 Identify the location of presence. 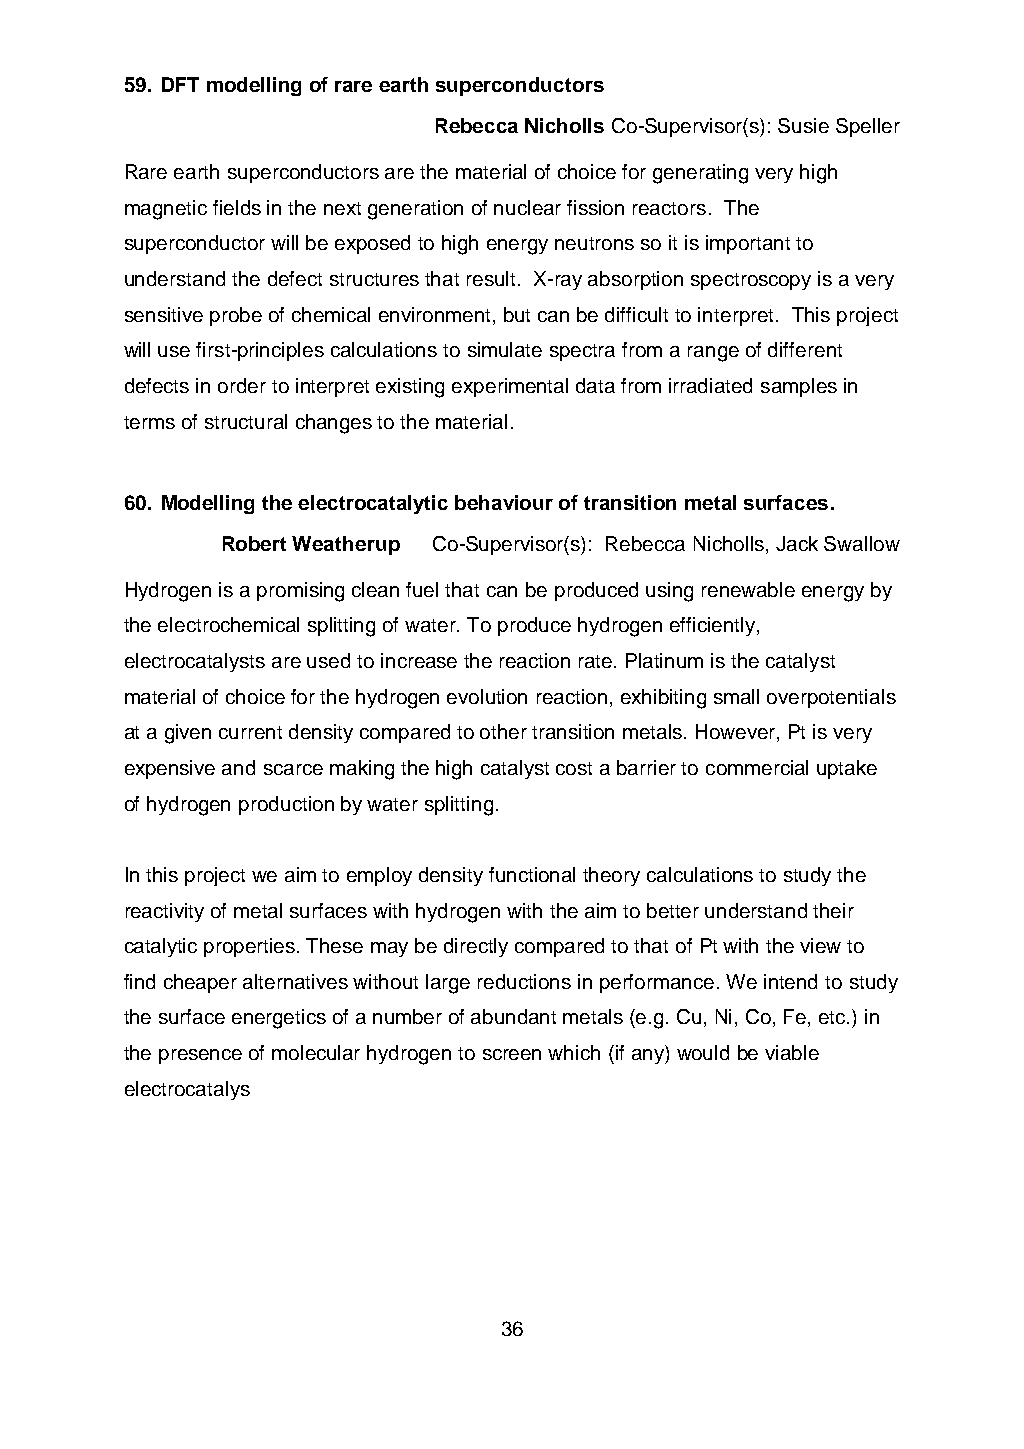
(200, 1056).
